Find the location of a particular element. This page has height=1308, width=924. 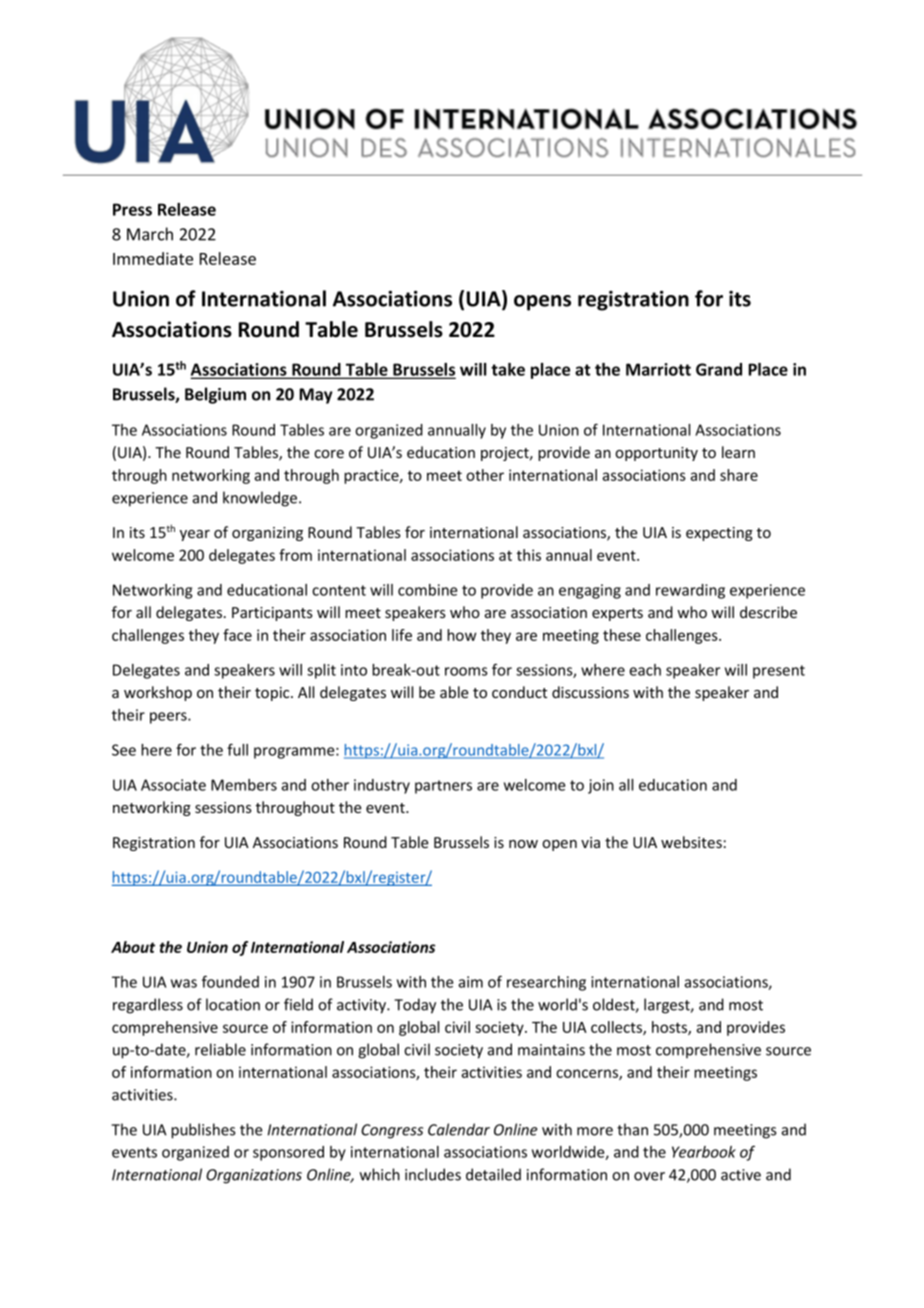

combine is located at coordinates (427, 590).
